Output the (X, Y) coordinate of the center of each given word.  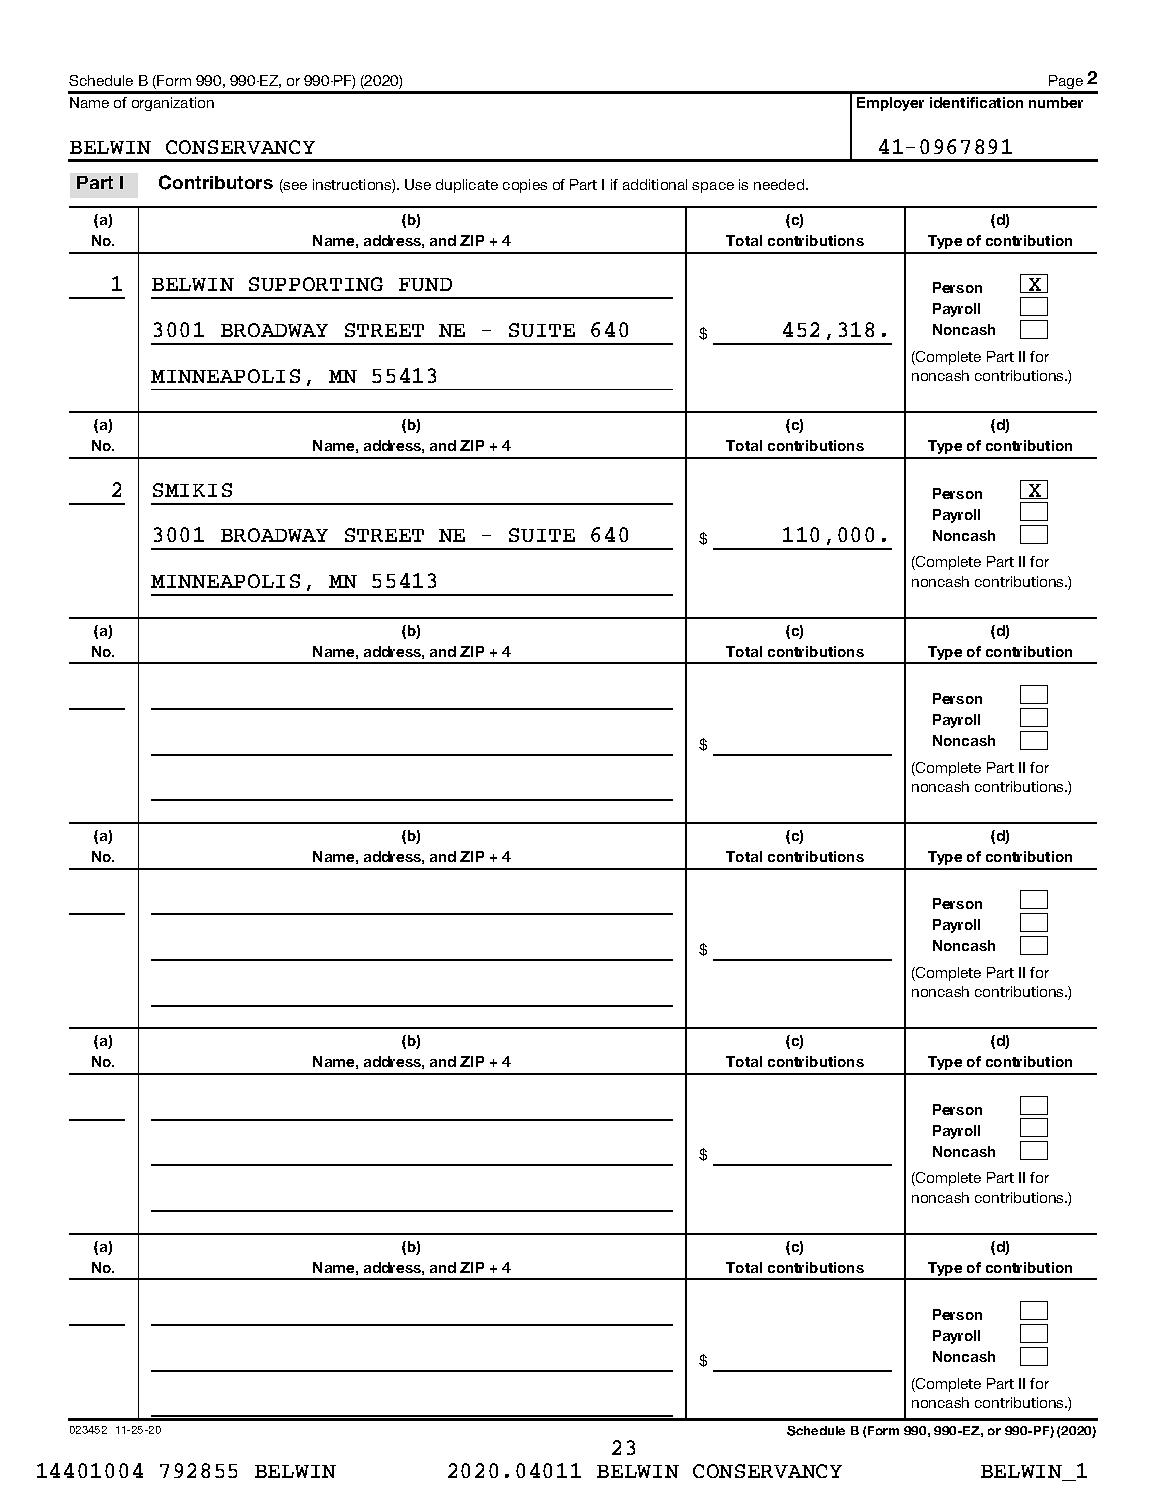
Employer (890, 104)
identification (976, 102)
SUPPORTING (316, 284)
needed (780, 184)
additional (655, 184)
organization (173, 104)
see (294, 187)
